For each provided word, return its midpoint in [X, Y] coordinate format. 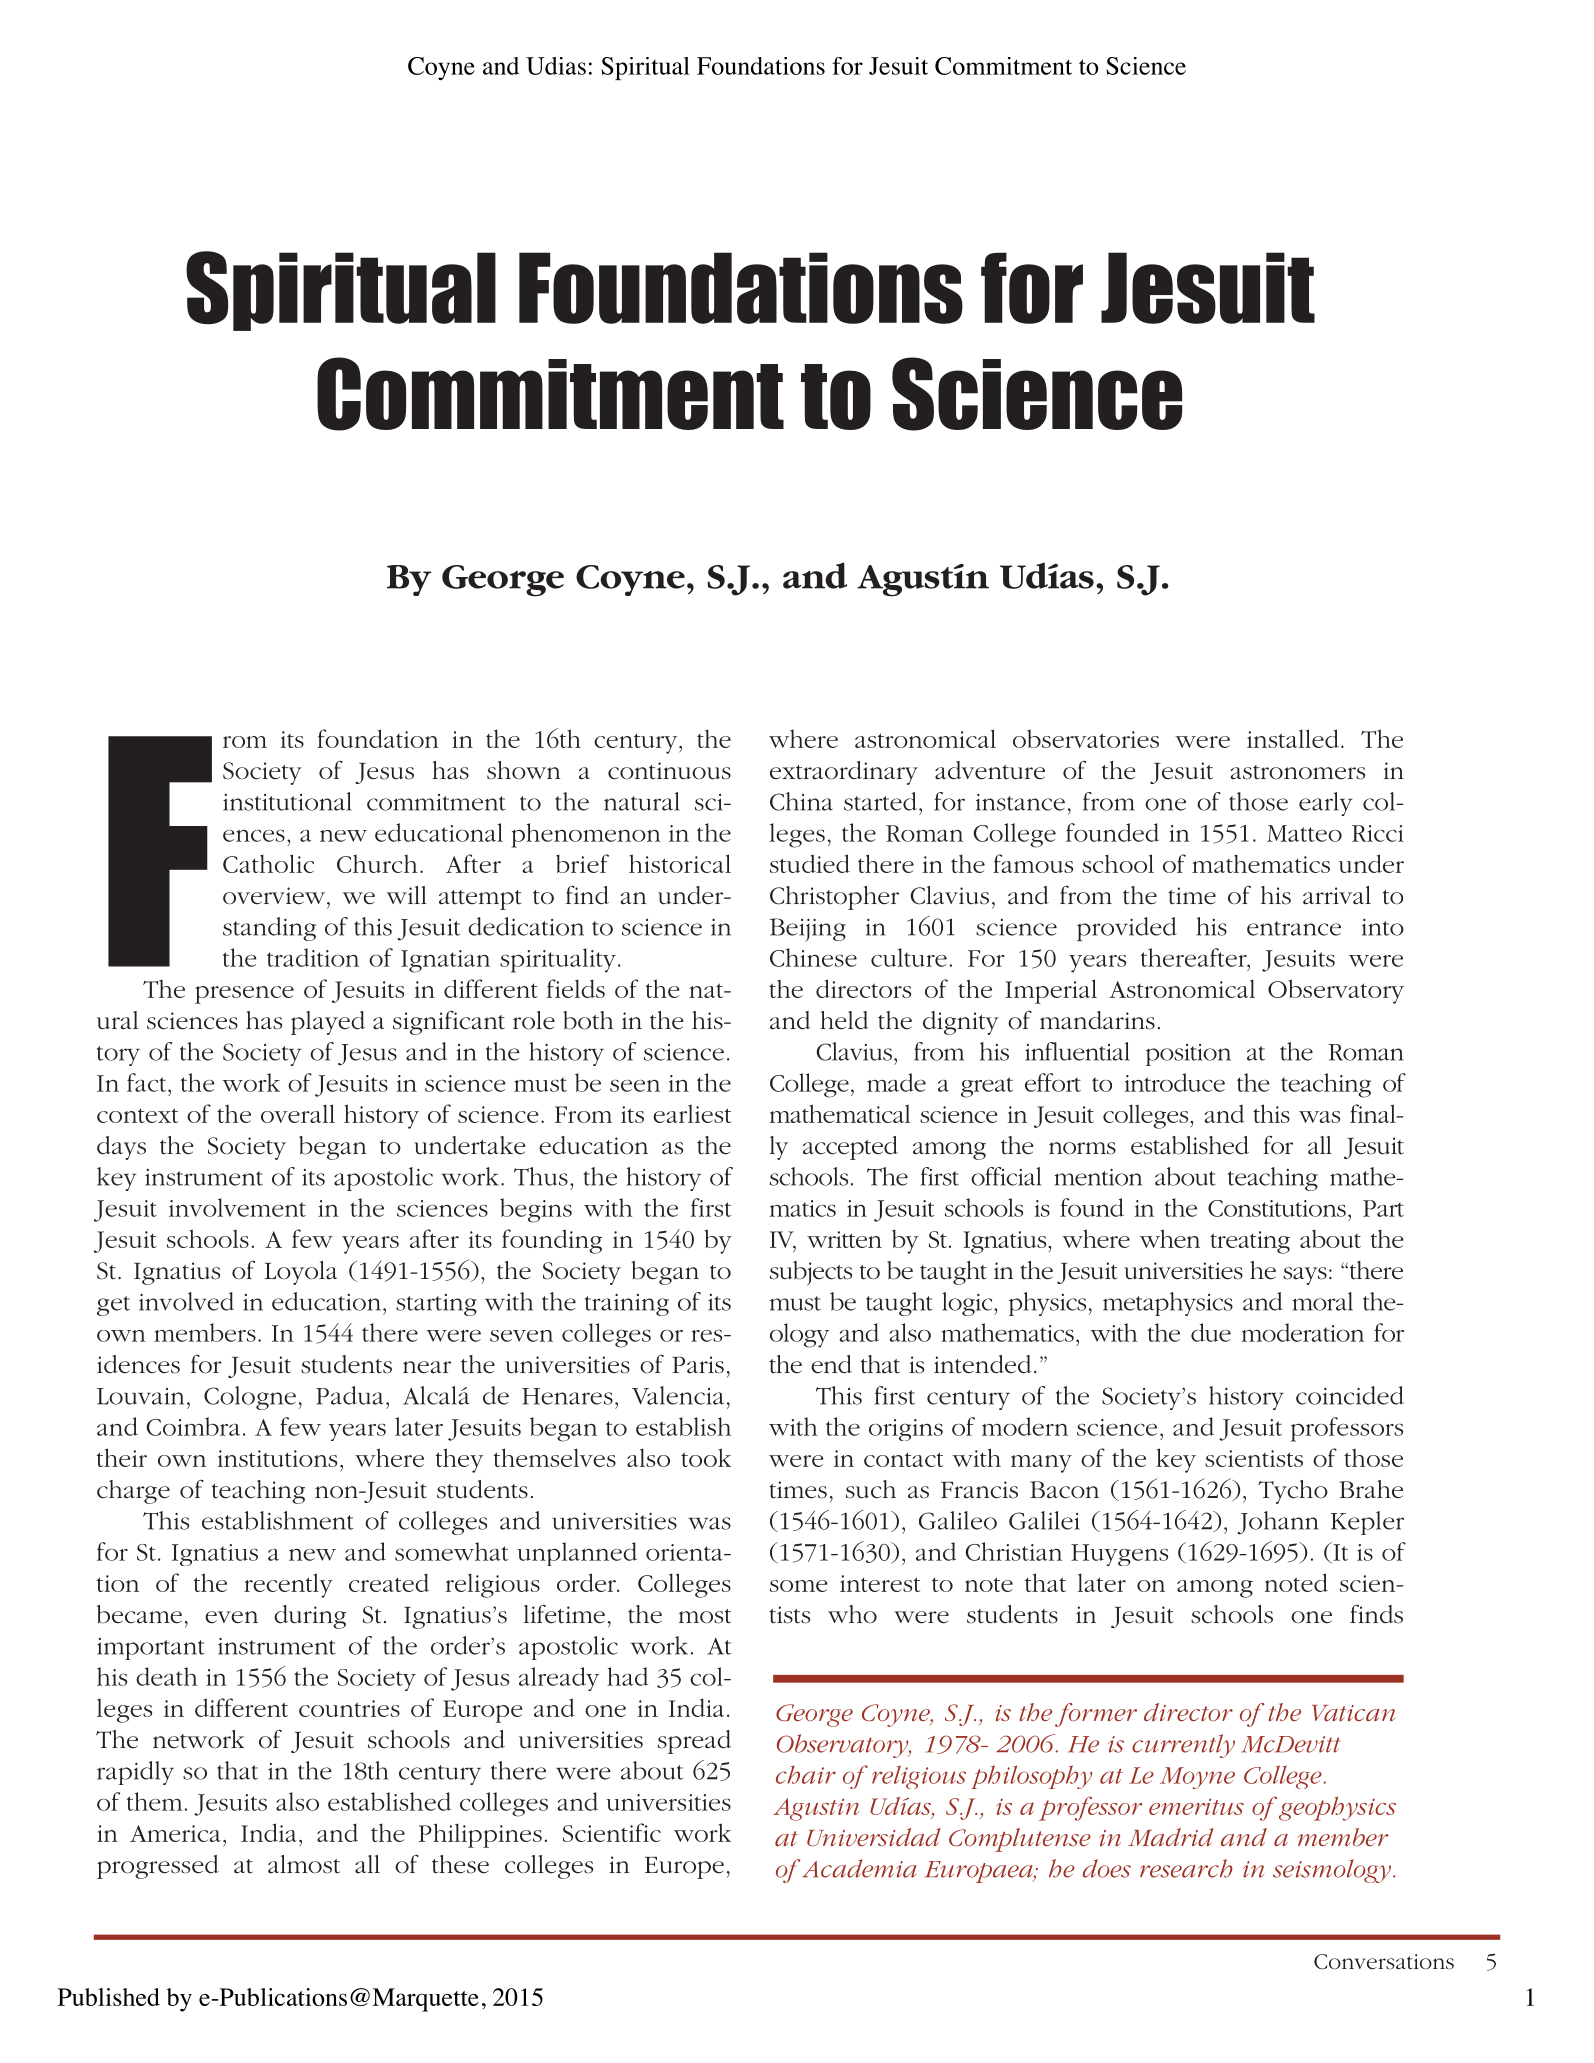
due [1211, 1332]
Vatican [1354, 1713]
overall [298, 1113]
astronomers [1297, 772]
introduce [1175, 1082]
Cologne [250, 1398]
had [627, 1676]
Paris [698, 1365]
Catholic [268, 863]
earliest [692, 1113]
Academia [859, 1868]
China [801, 801]
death [166, 1676]
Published [109, 1997]
